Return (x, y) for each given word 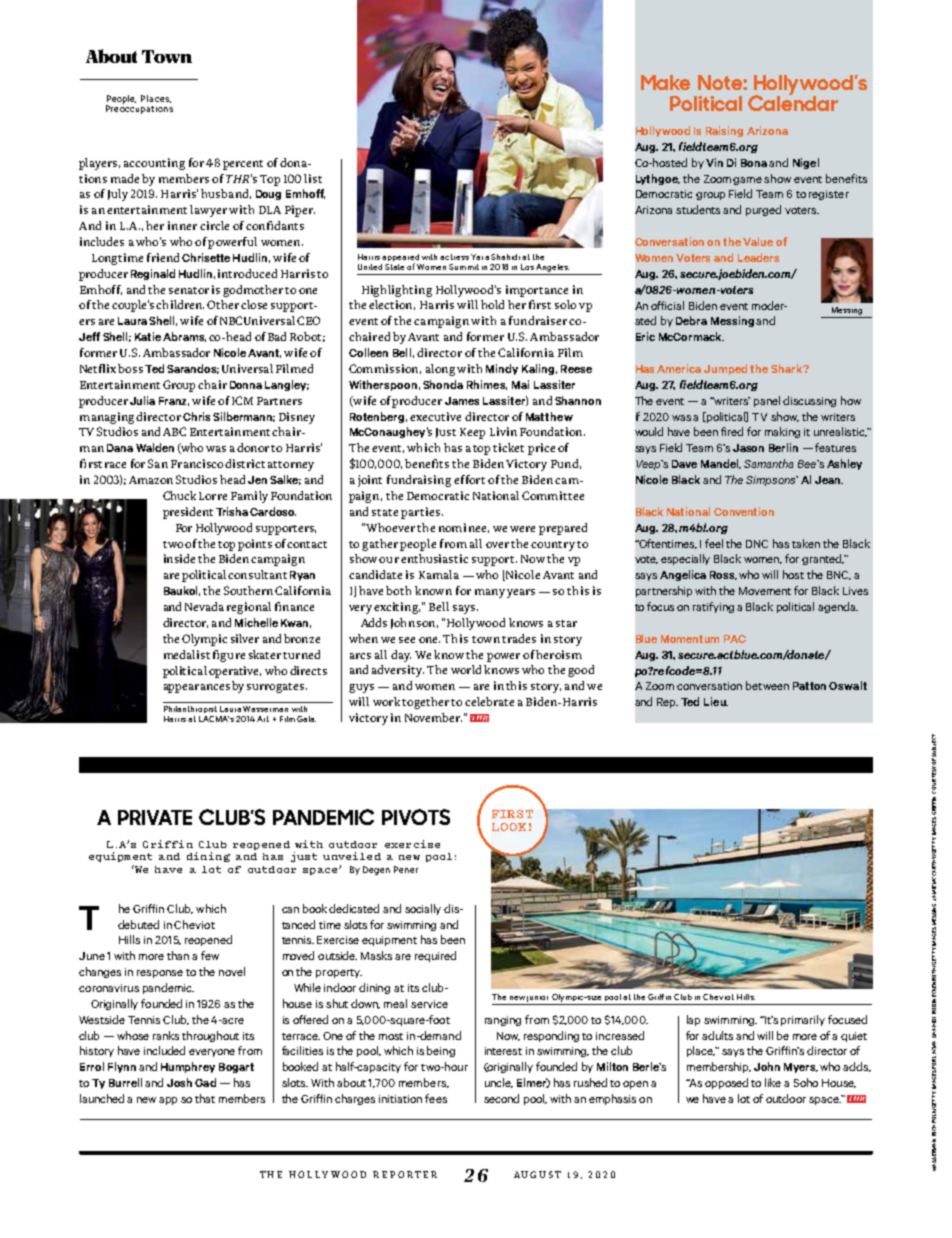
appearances (197, 688)
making (782, 432)
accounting (154, 164)
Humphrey (188, 1067)
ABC (174, 431)
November (433, 717)
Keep (472, 433)
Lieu (716, 701)
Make (665, 82)
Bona (754, 163)
